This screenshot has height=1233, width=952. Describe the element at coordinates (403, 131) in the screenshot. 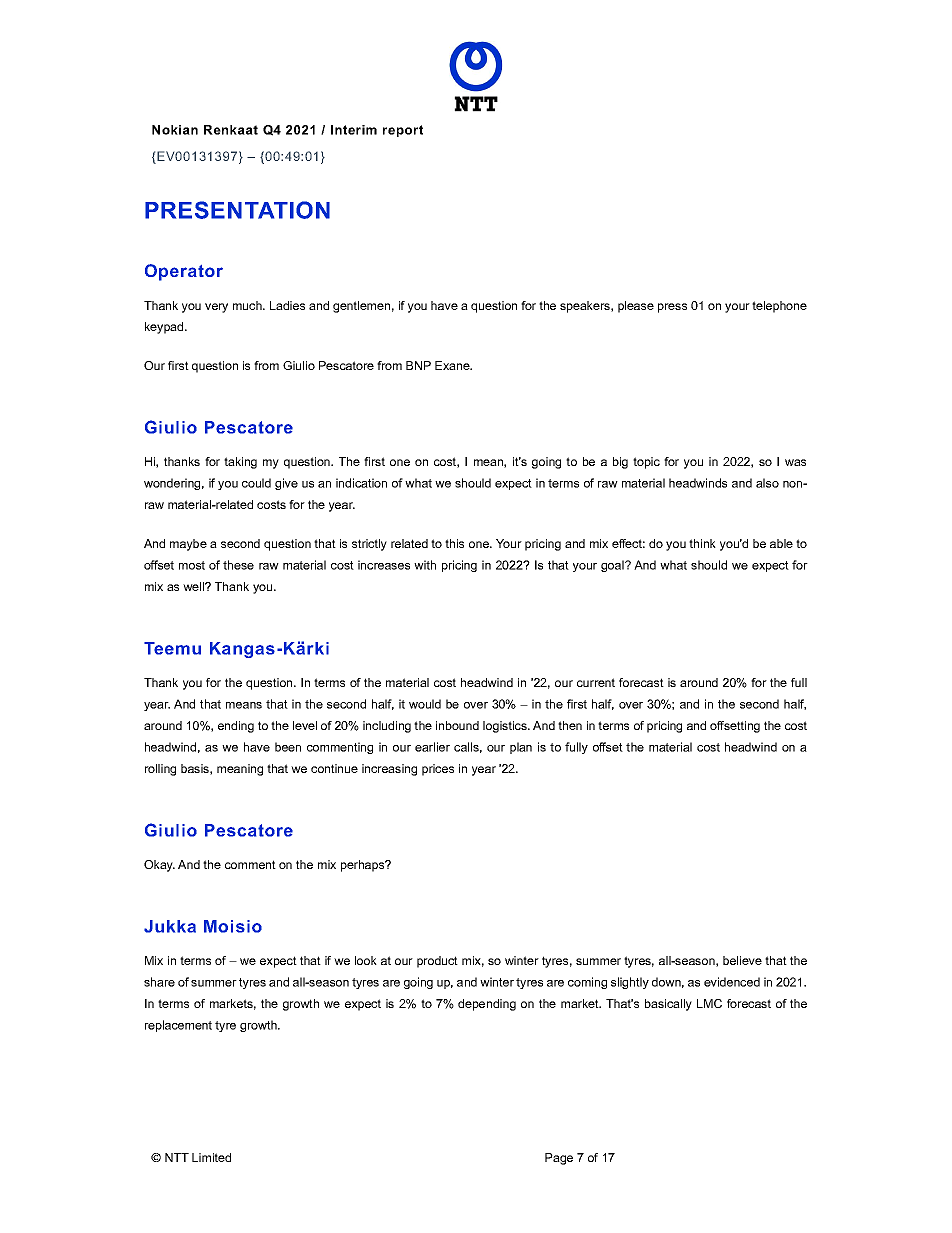

I see `report` at that location.
